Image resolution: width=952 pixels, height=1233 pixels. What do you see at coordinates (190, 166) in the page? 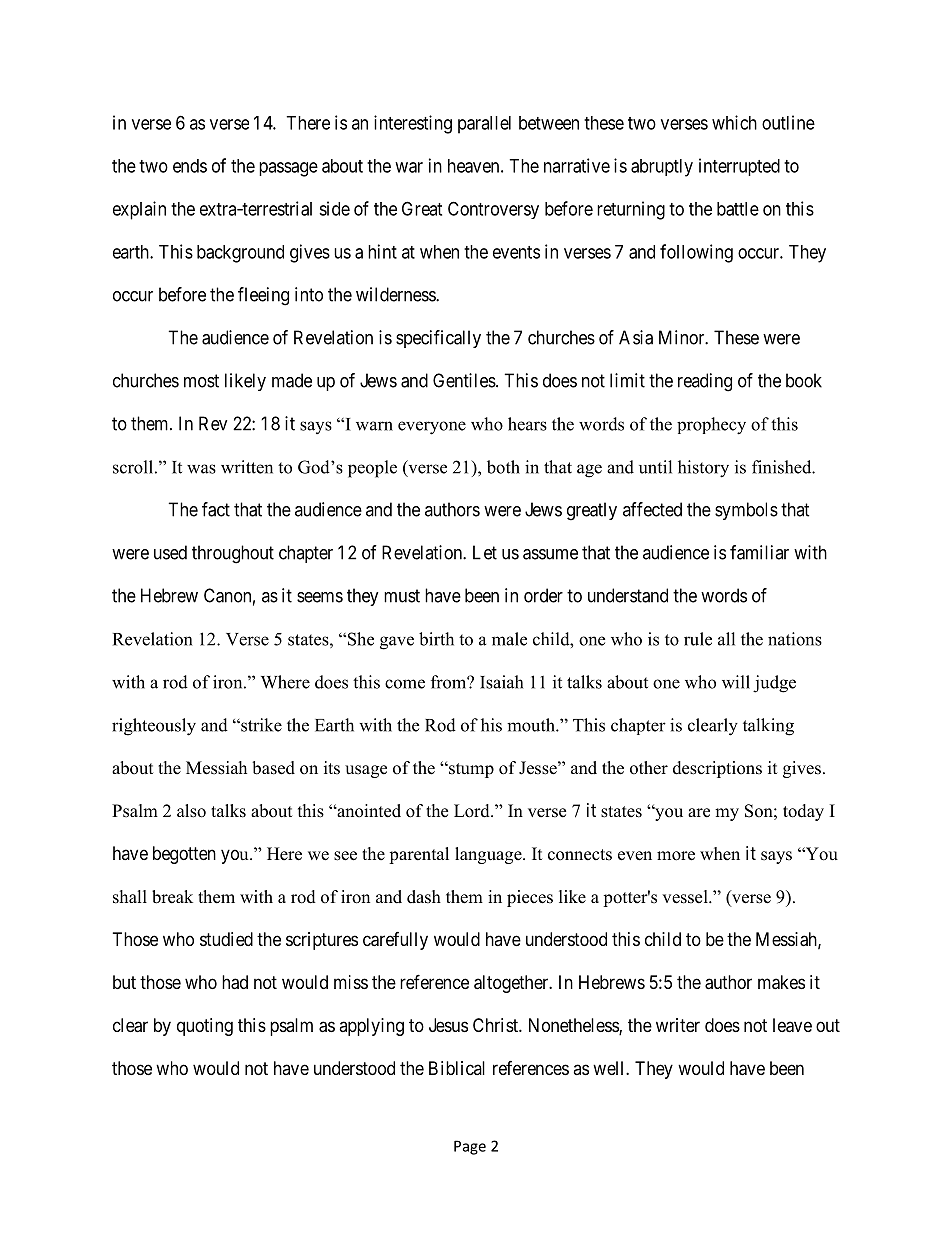
I see `ends` at bounding box center [190, 166].
